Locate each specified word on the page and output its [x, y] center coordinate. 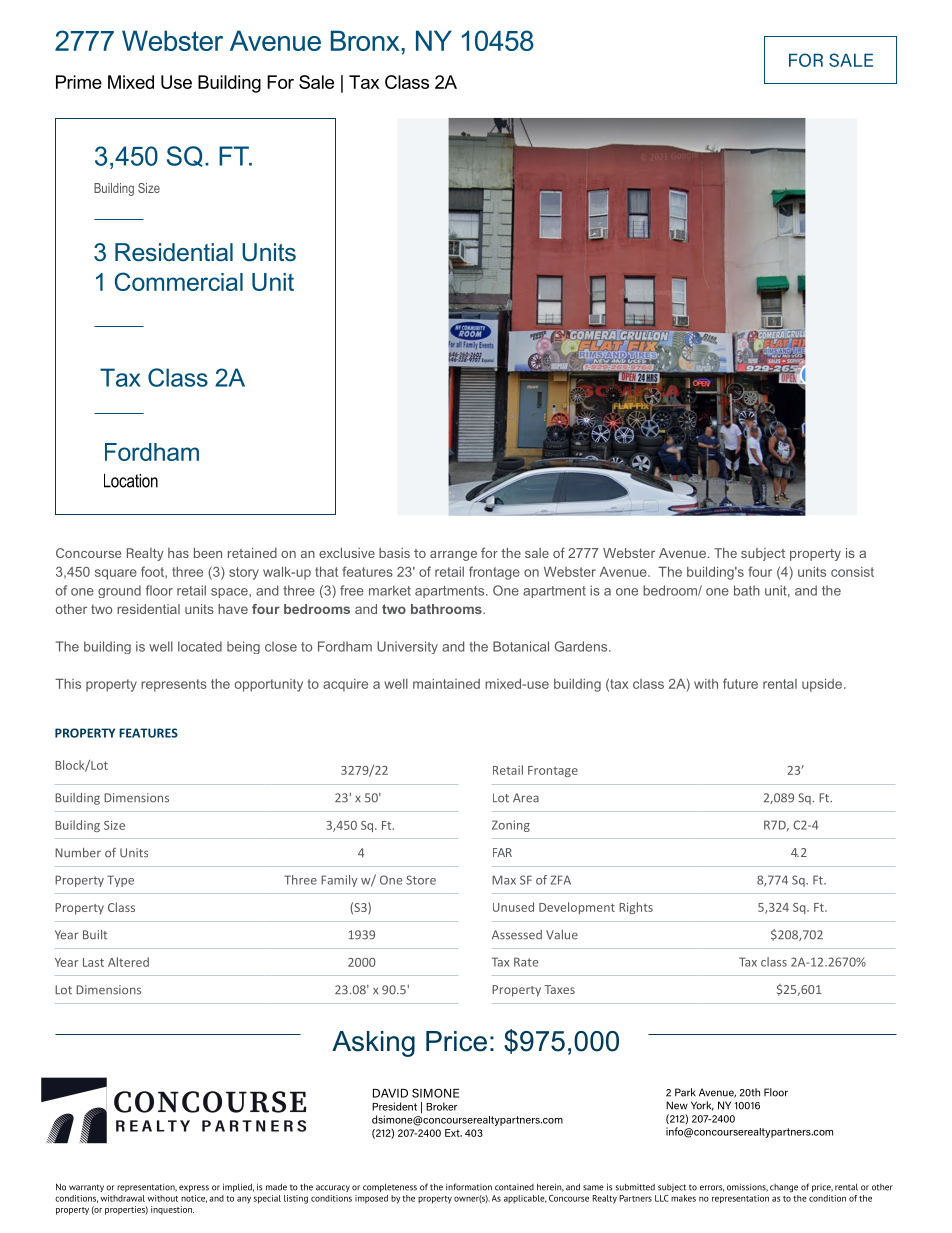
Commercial [179, 281]
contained [514, 1187]
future [740, 683]
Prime [79, 82]
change [784, 1188]
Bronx [366, 40]
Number [78, 853]
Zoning [511, 826]
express [194, 1188]
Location [131, 481]
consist [852, 572]
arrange [453, 556]
